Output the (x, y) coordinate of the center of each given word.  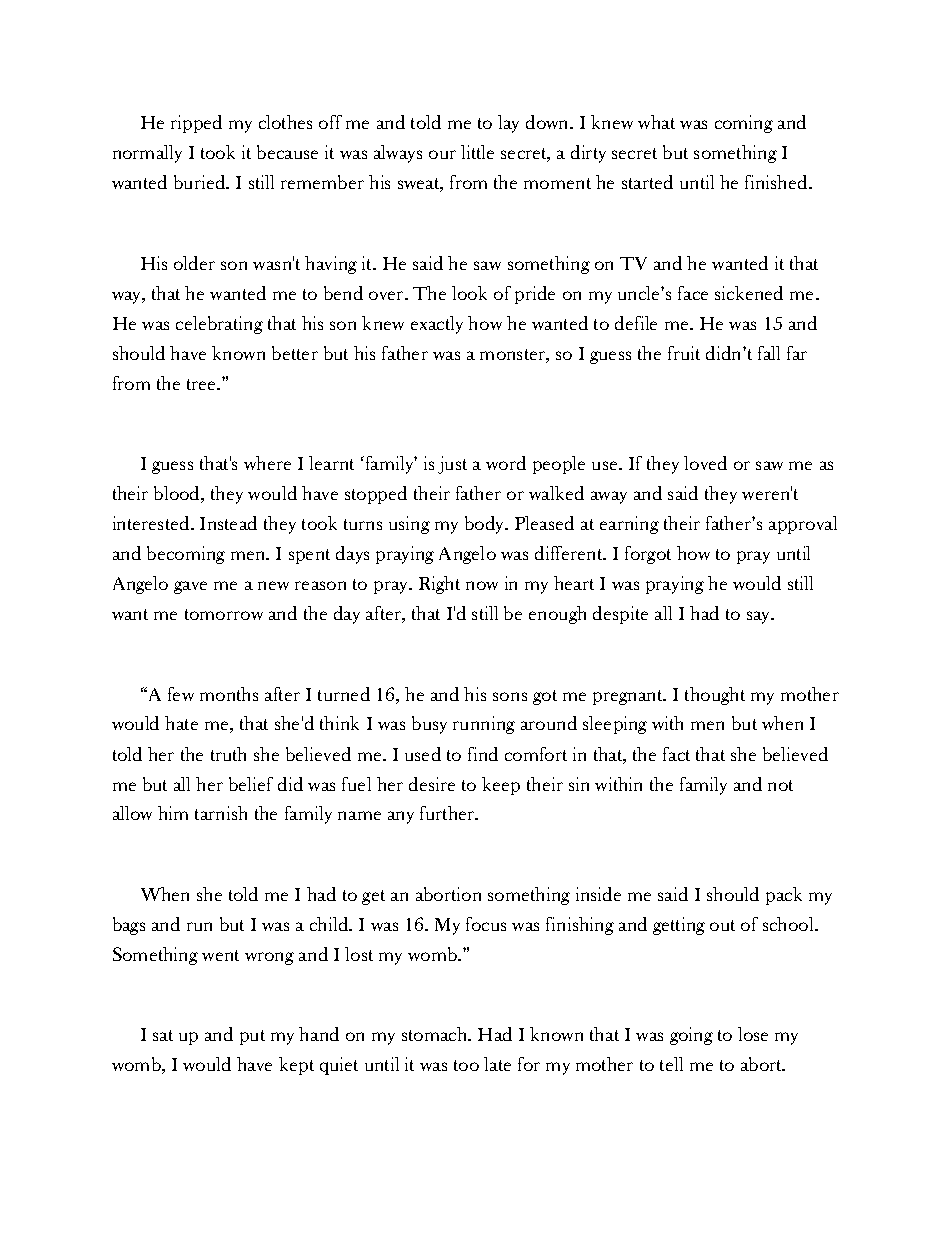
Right (439, 585)
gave (190, 587)
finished (777, 182)
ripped (196, 124)
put (252, 1037)
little (477, 152)
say (760, 617)
